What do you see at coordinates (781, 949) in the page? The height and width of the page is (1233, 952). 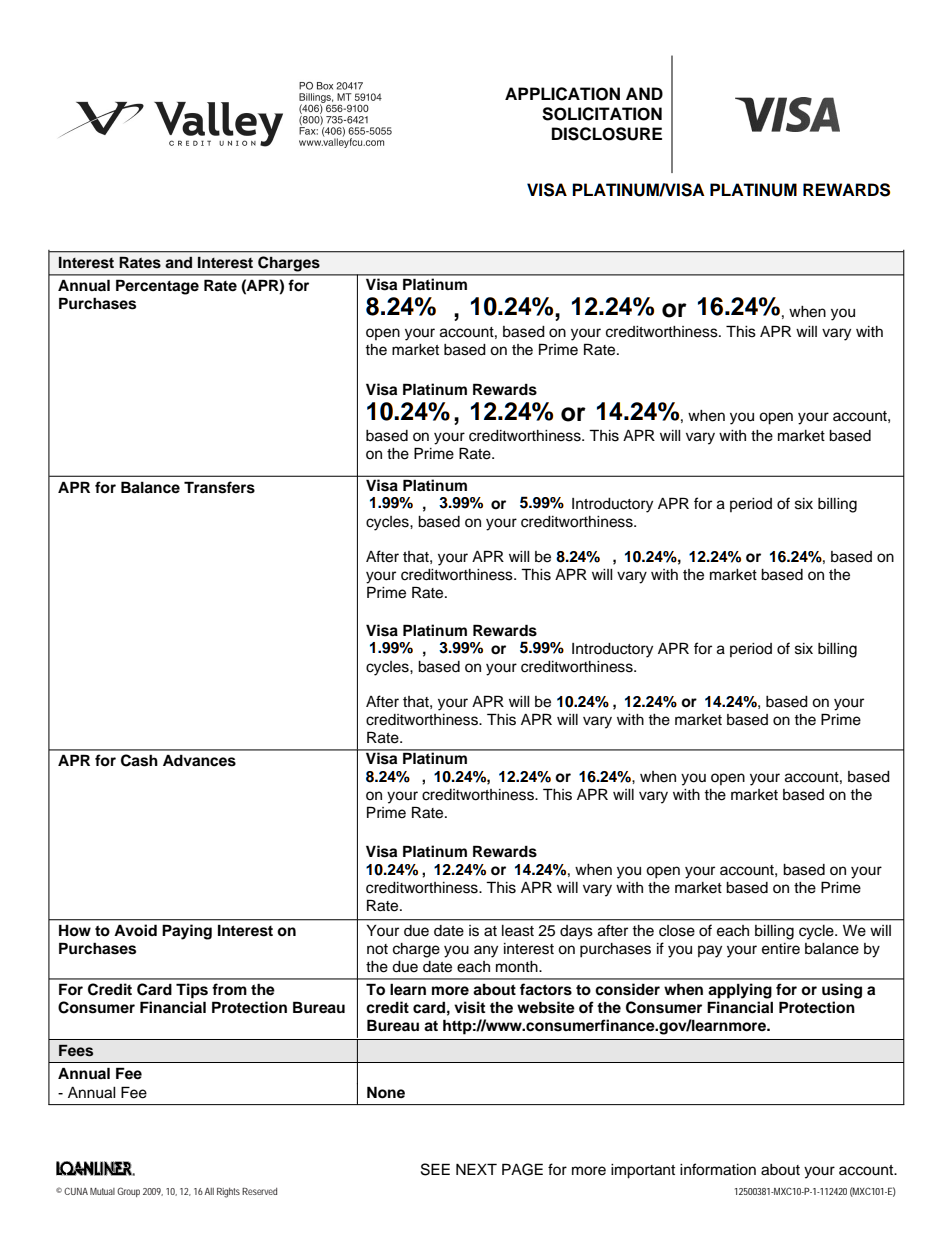 I see `entire` at bounding box center [781, 949].
